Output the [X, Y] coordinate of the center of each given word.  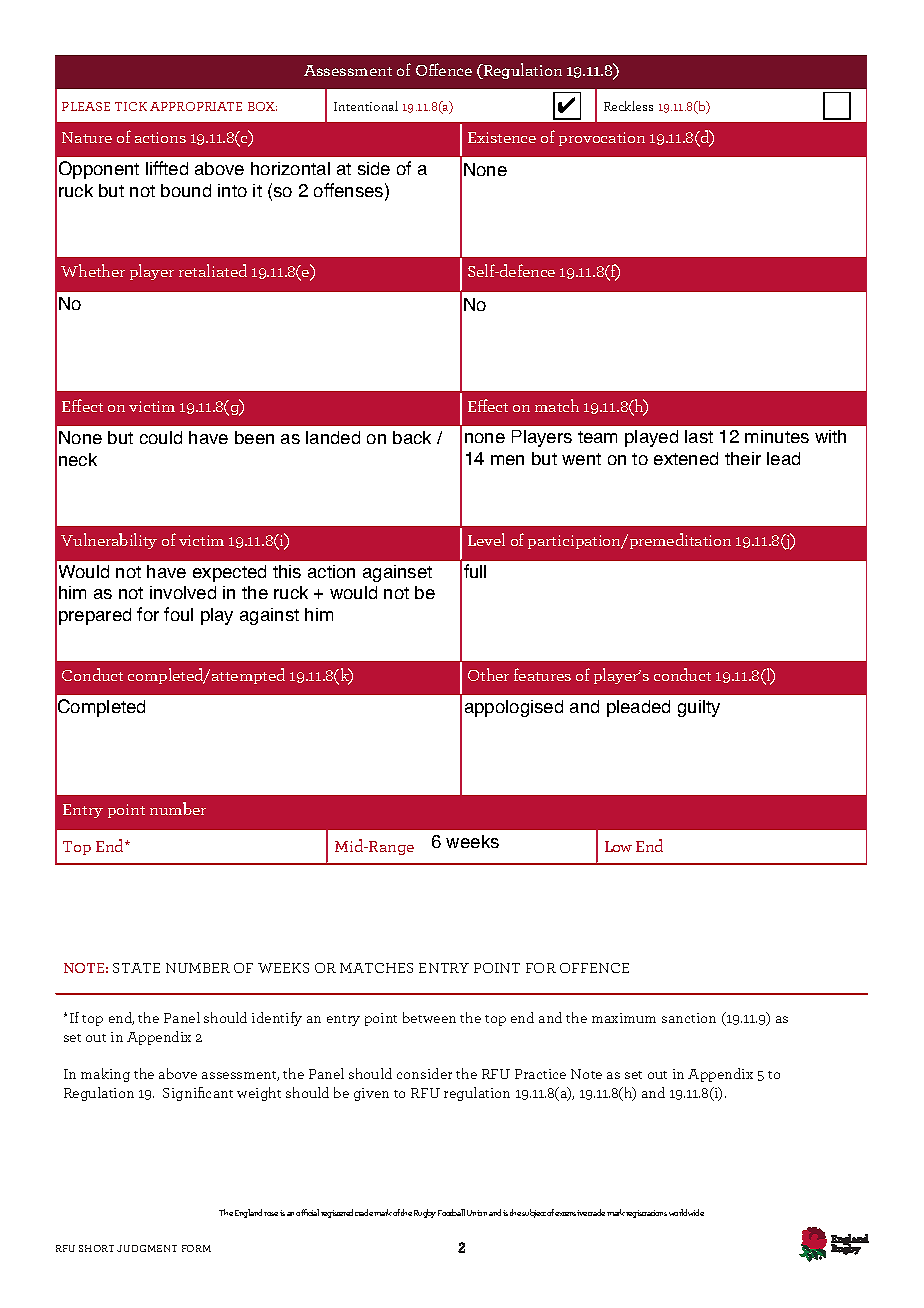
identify [277, 1019]
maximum [624, 1018]
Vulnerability [109, 541]
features [542, 674]
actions [160, 137]
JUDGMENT [147, 1248]
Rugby [425, 1213]
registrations [646, 1214]
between [429, 1017]
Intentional [366, 106]
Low [618, 846]
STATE [136, 968]
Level [486, 539]
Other [488, 674]
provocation [602, 139]
